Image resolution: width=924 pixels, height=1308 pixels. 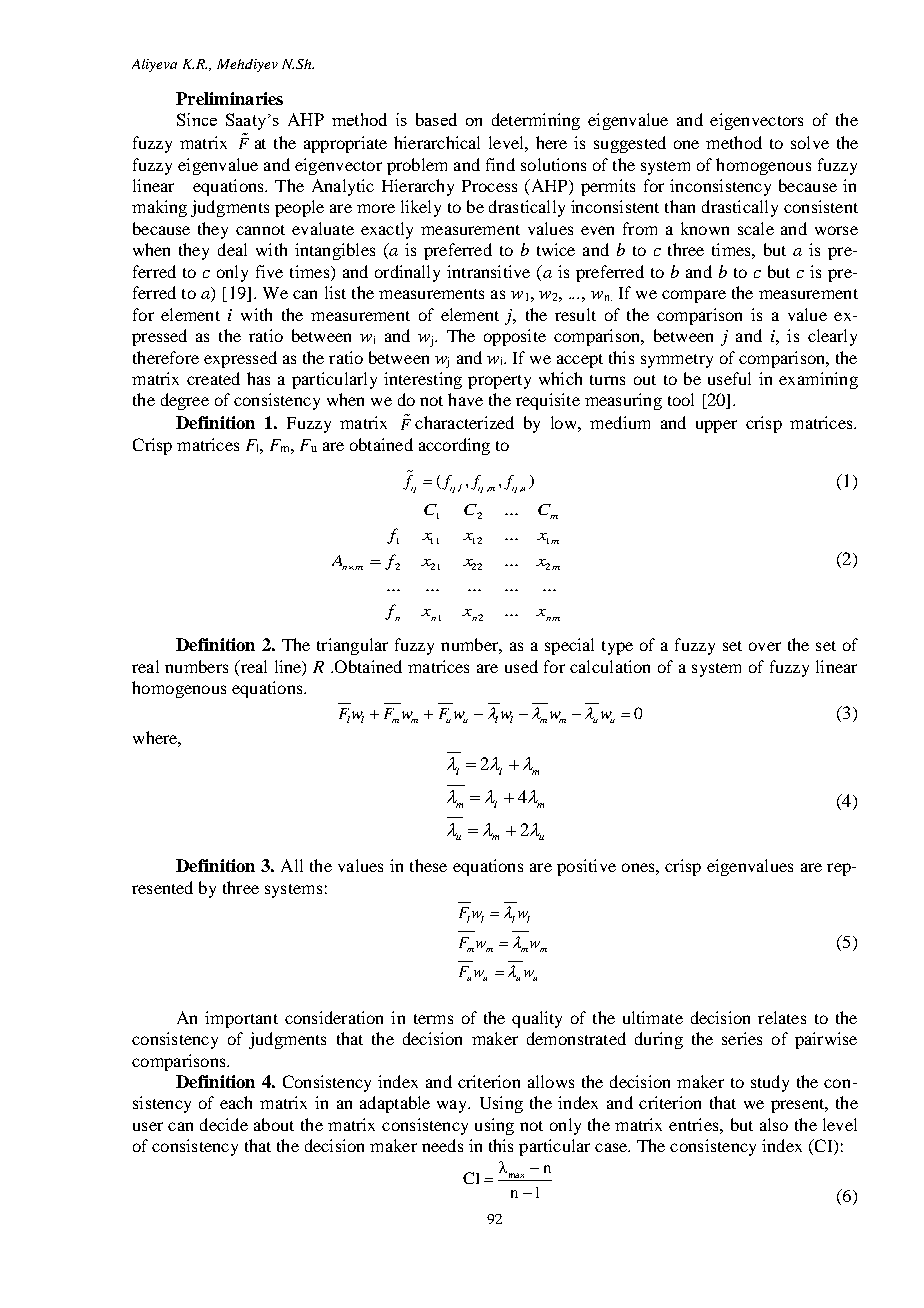 What do you see at coordinates (774, 1124) in the screenshot?
I see `also` at bounding box center [774, 1124].
